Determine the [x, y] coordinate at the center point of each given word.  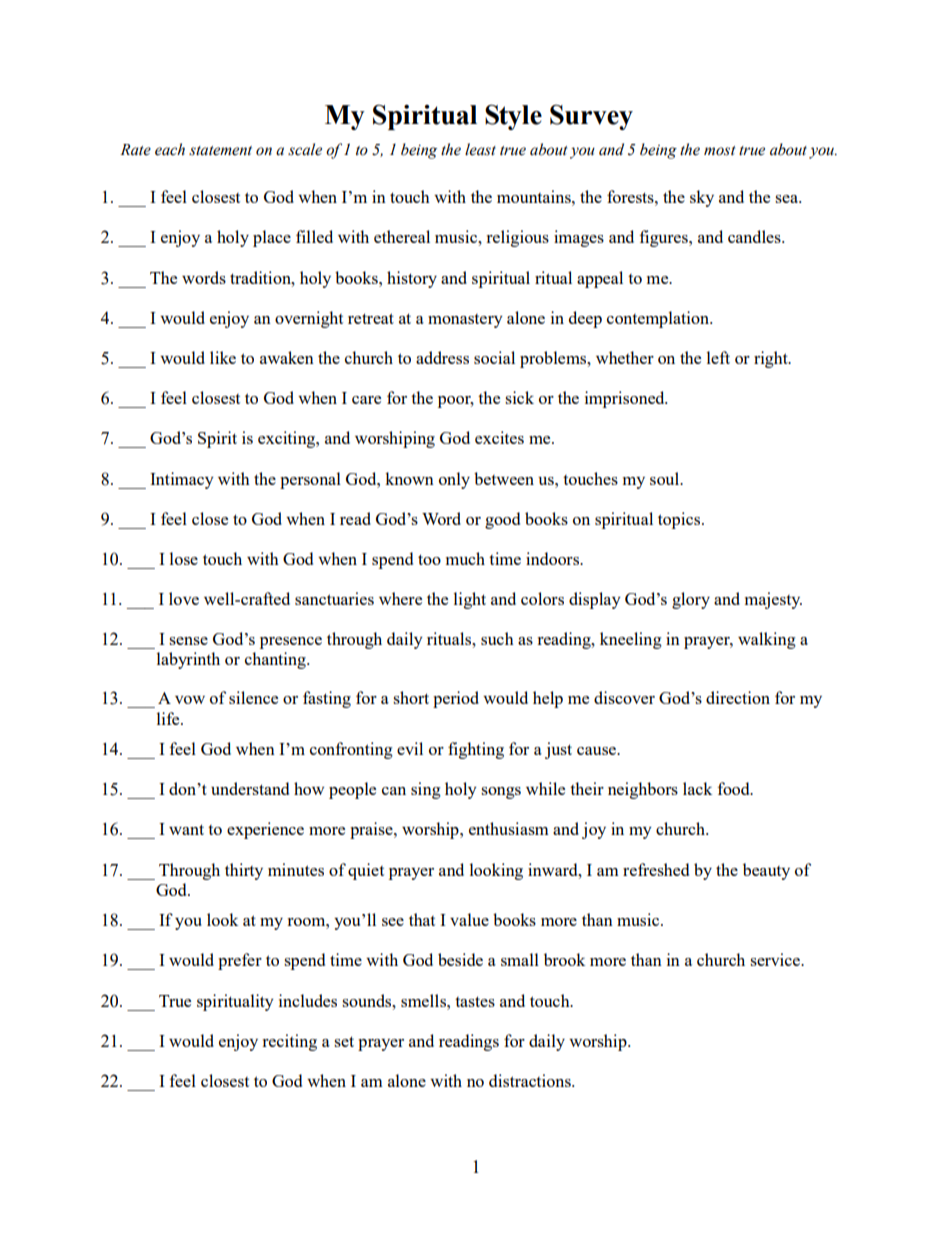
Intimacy [182, 480]
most [719, 151]
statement [220, 151]
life [169, 718]
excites [499, 437]
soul [666, 478]
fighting [476, 750]
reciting [289, 1042]
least [480, 149]
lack [697, 788]
